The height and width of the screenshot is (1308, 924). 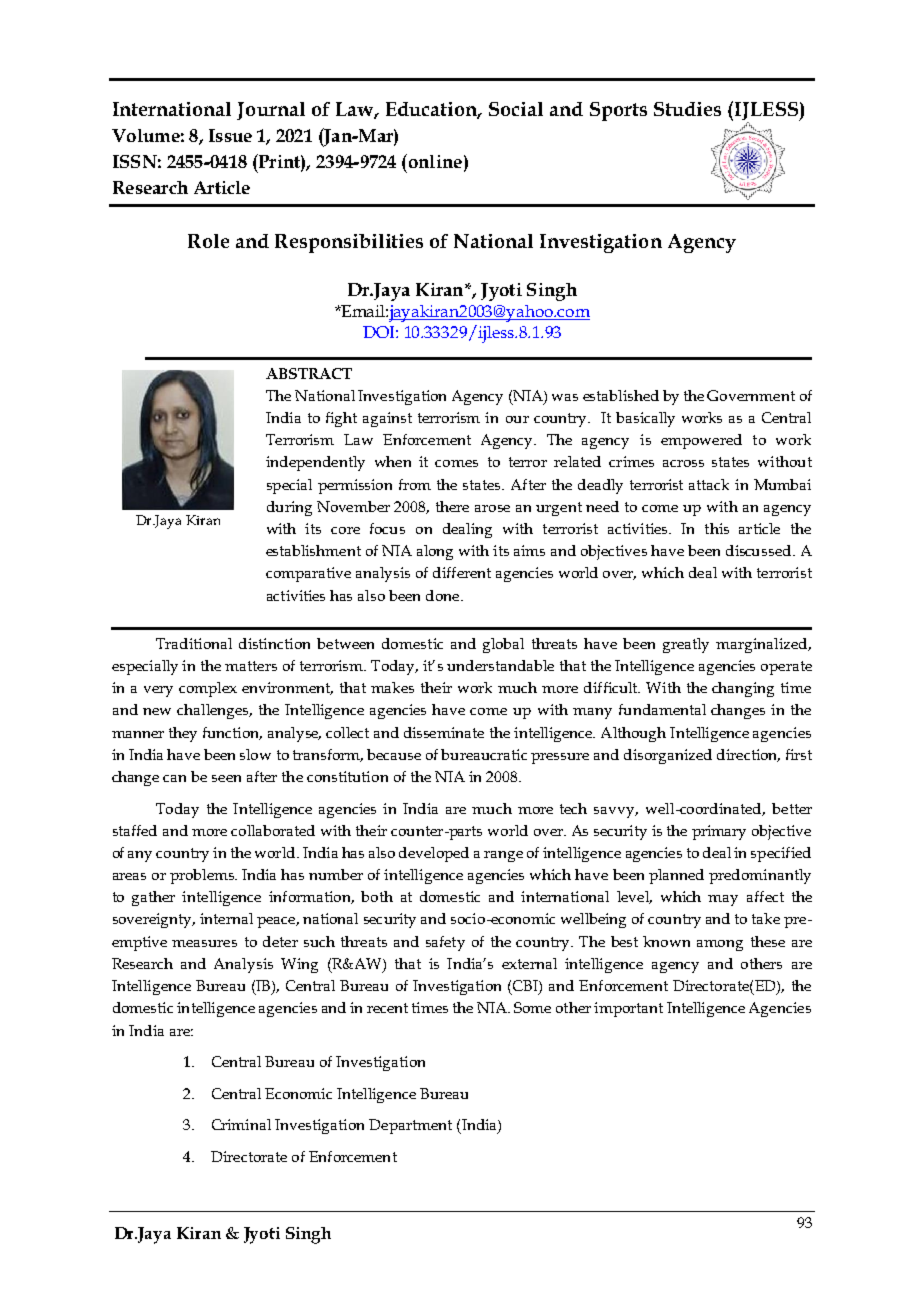 What do you see at coordinates (444, 595) in the screenshot?
I see `done` at bounding box center [444, 595].
